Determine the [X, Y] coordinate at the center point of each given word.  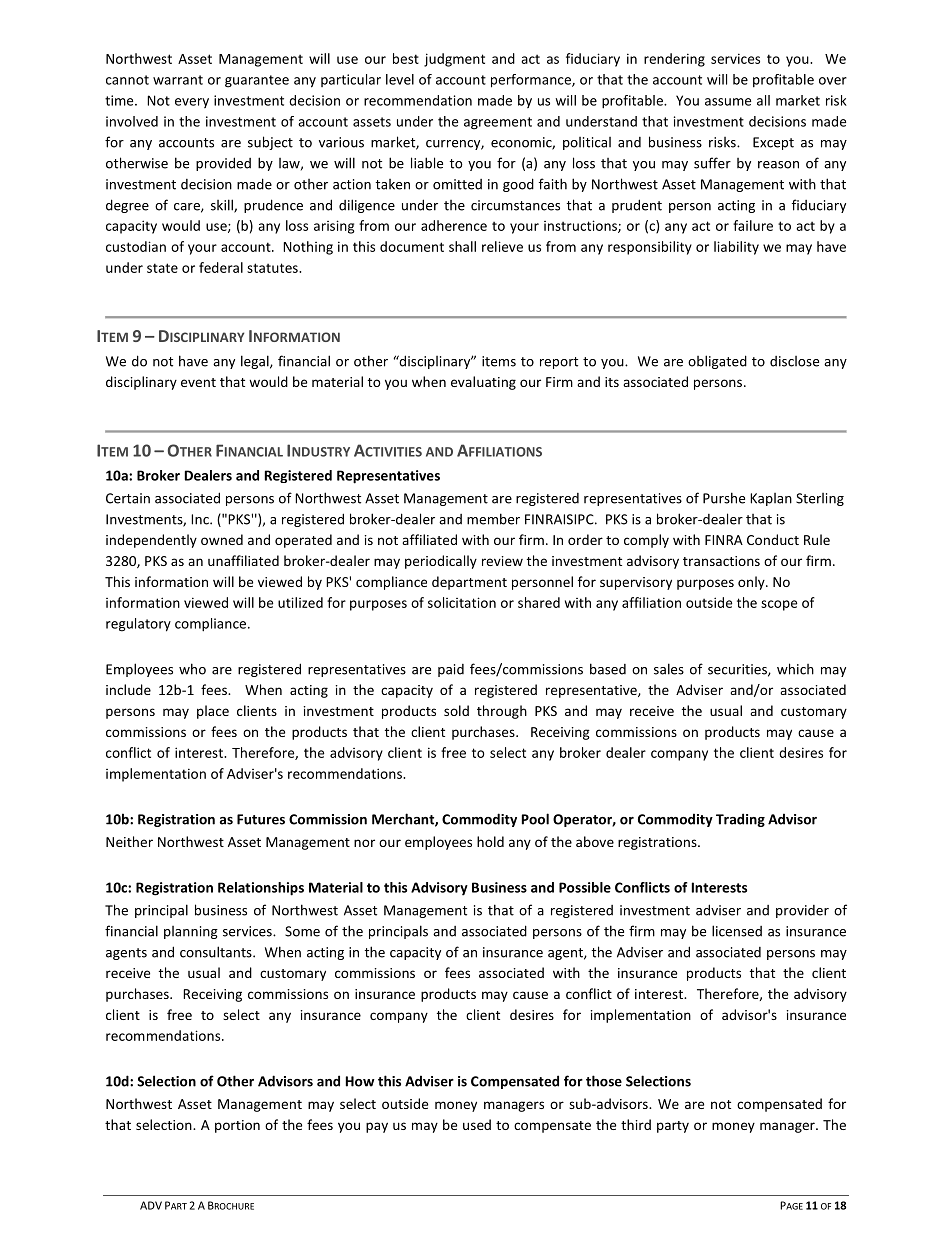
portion [237, 1126]
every [192, 103]
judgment [454, 60]
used [477, 1124]
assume [728, 102]
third [636, 1124]
